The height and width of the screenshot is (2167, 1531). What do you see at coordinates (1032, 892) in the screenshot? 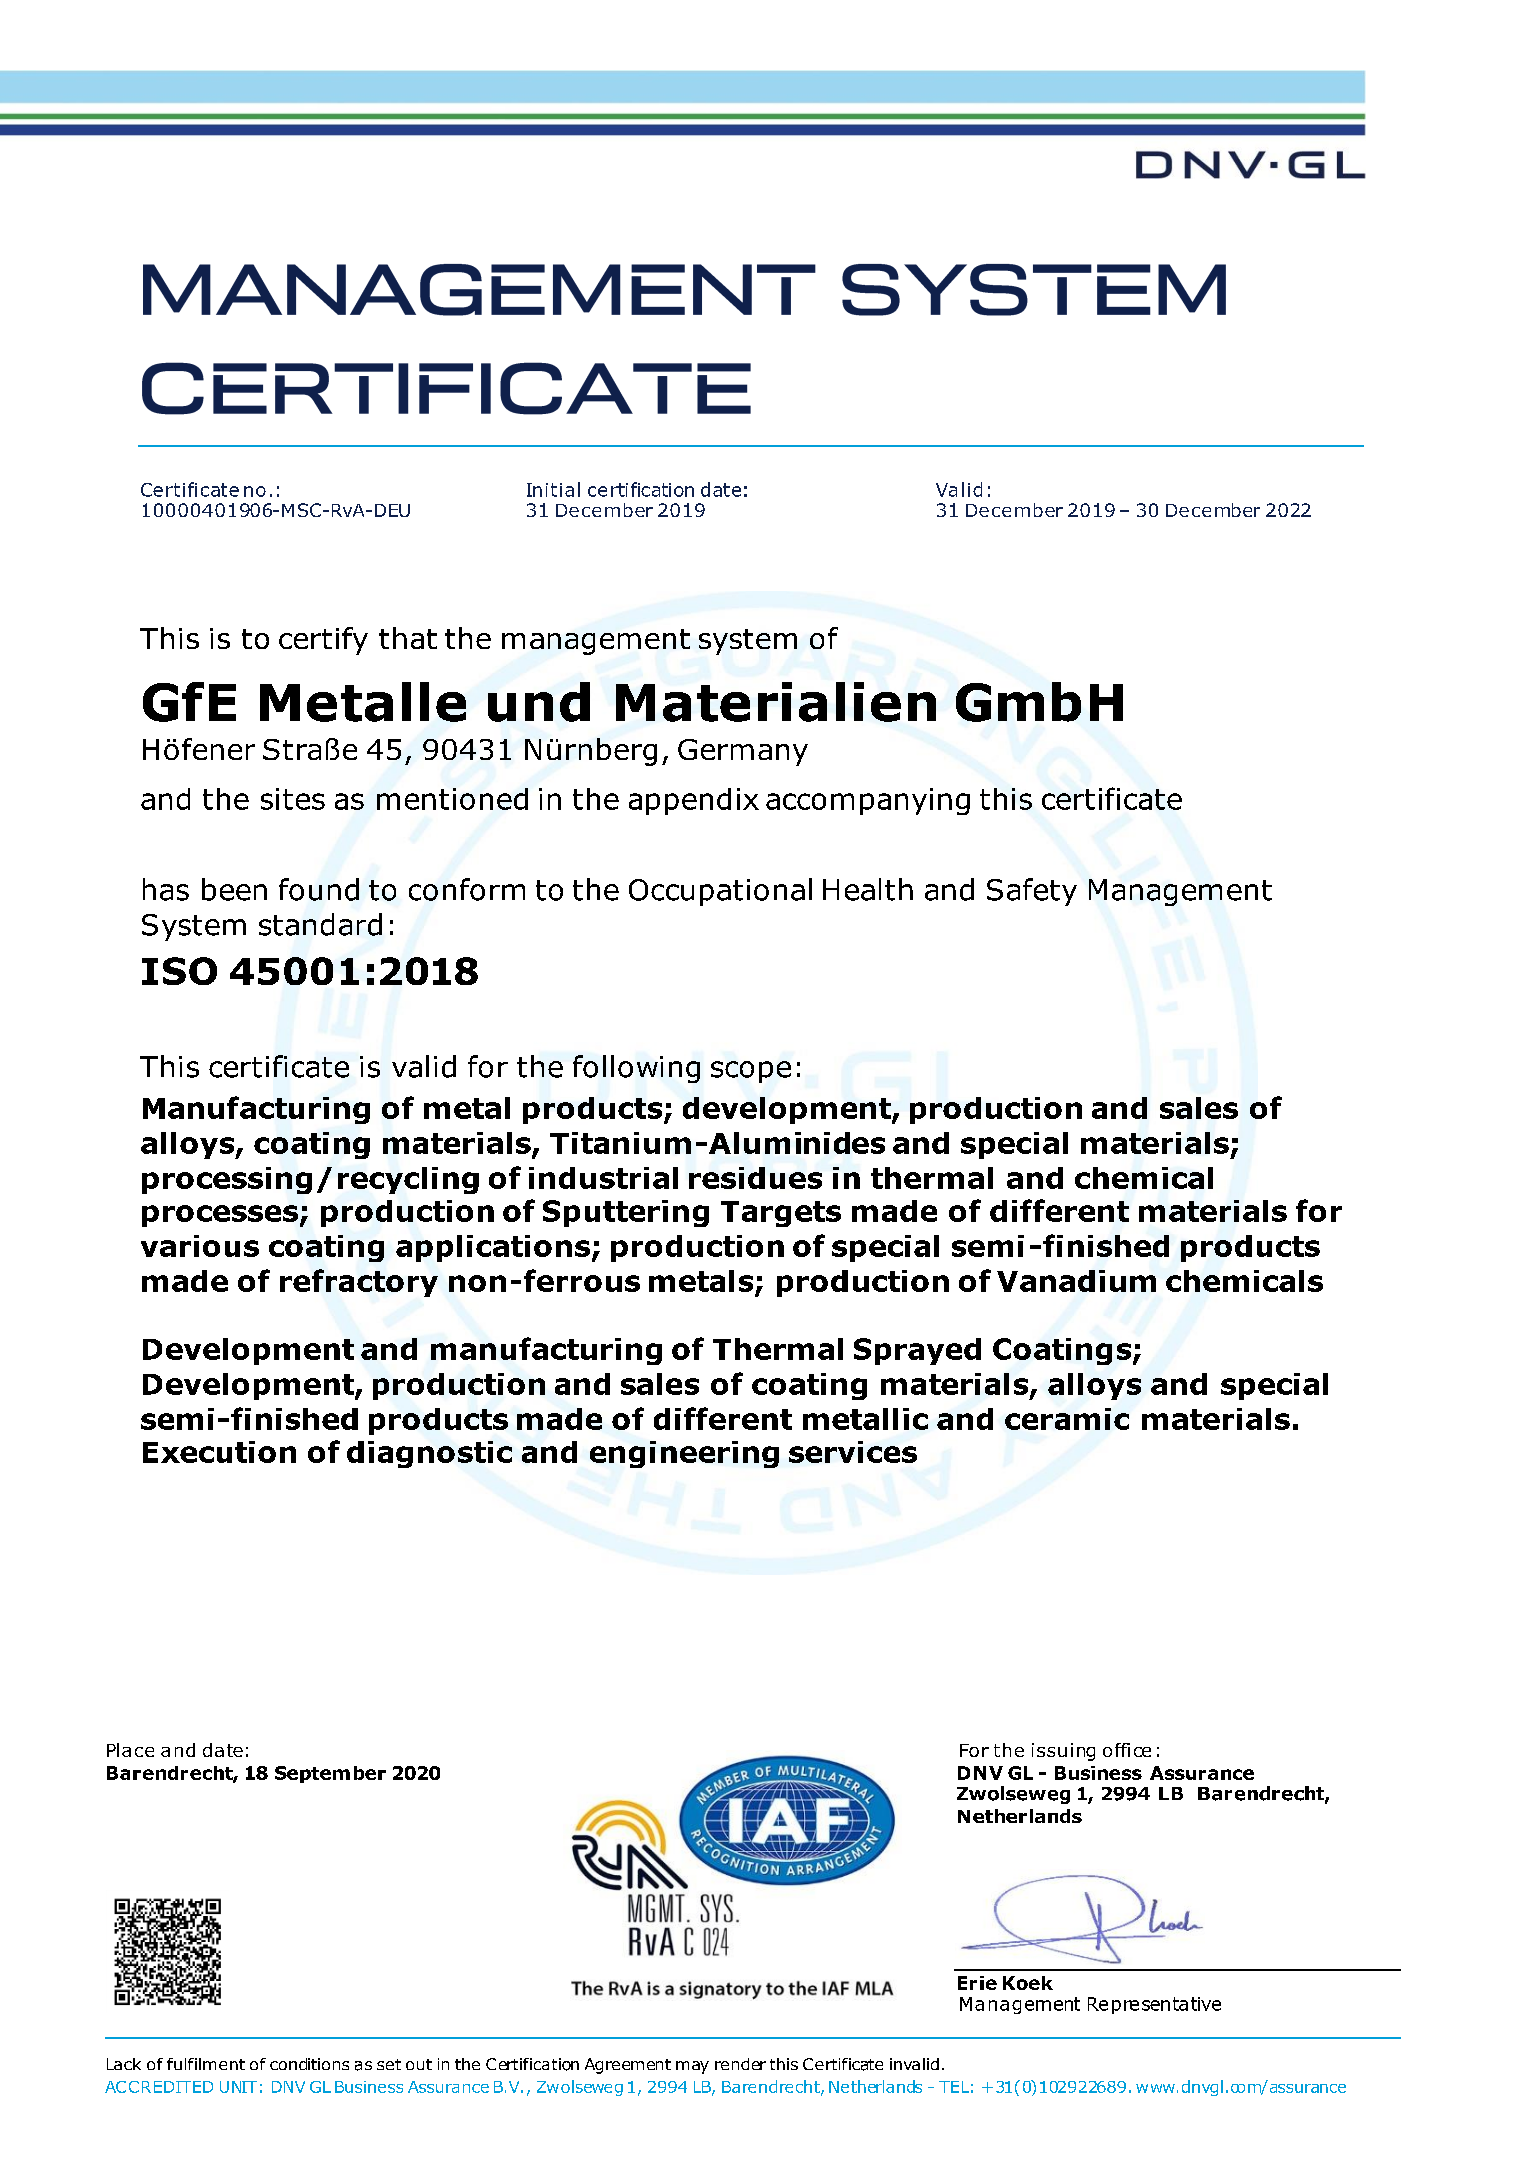
I see `Safety` at bounding box center [1032, 892].
